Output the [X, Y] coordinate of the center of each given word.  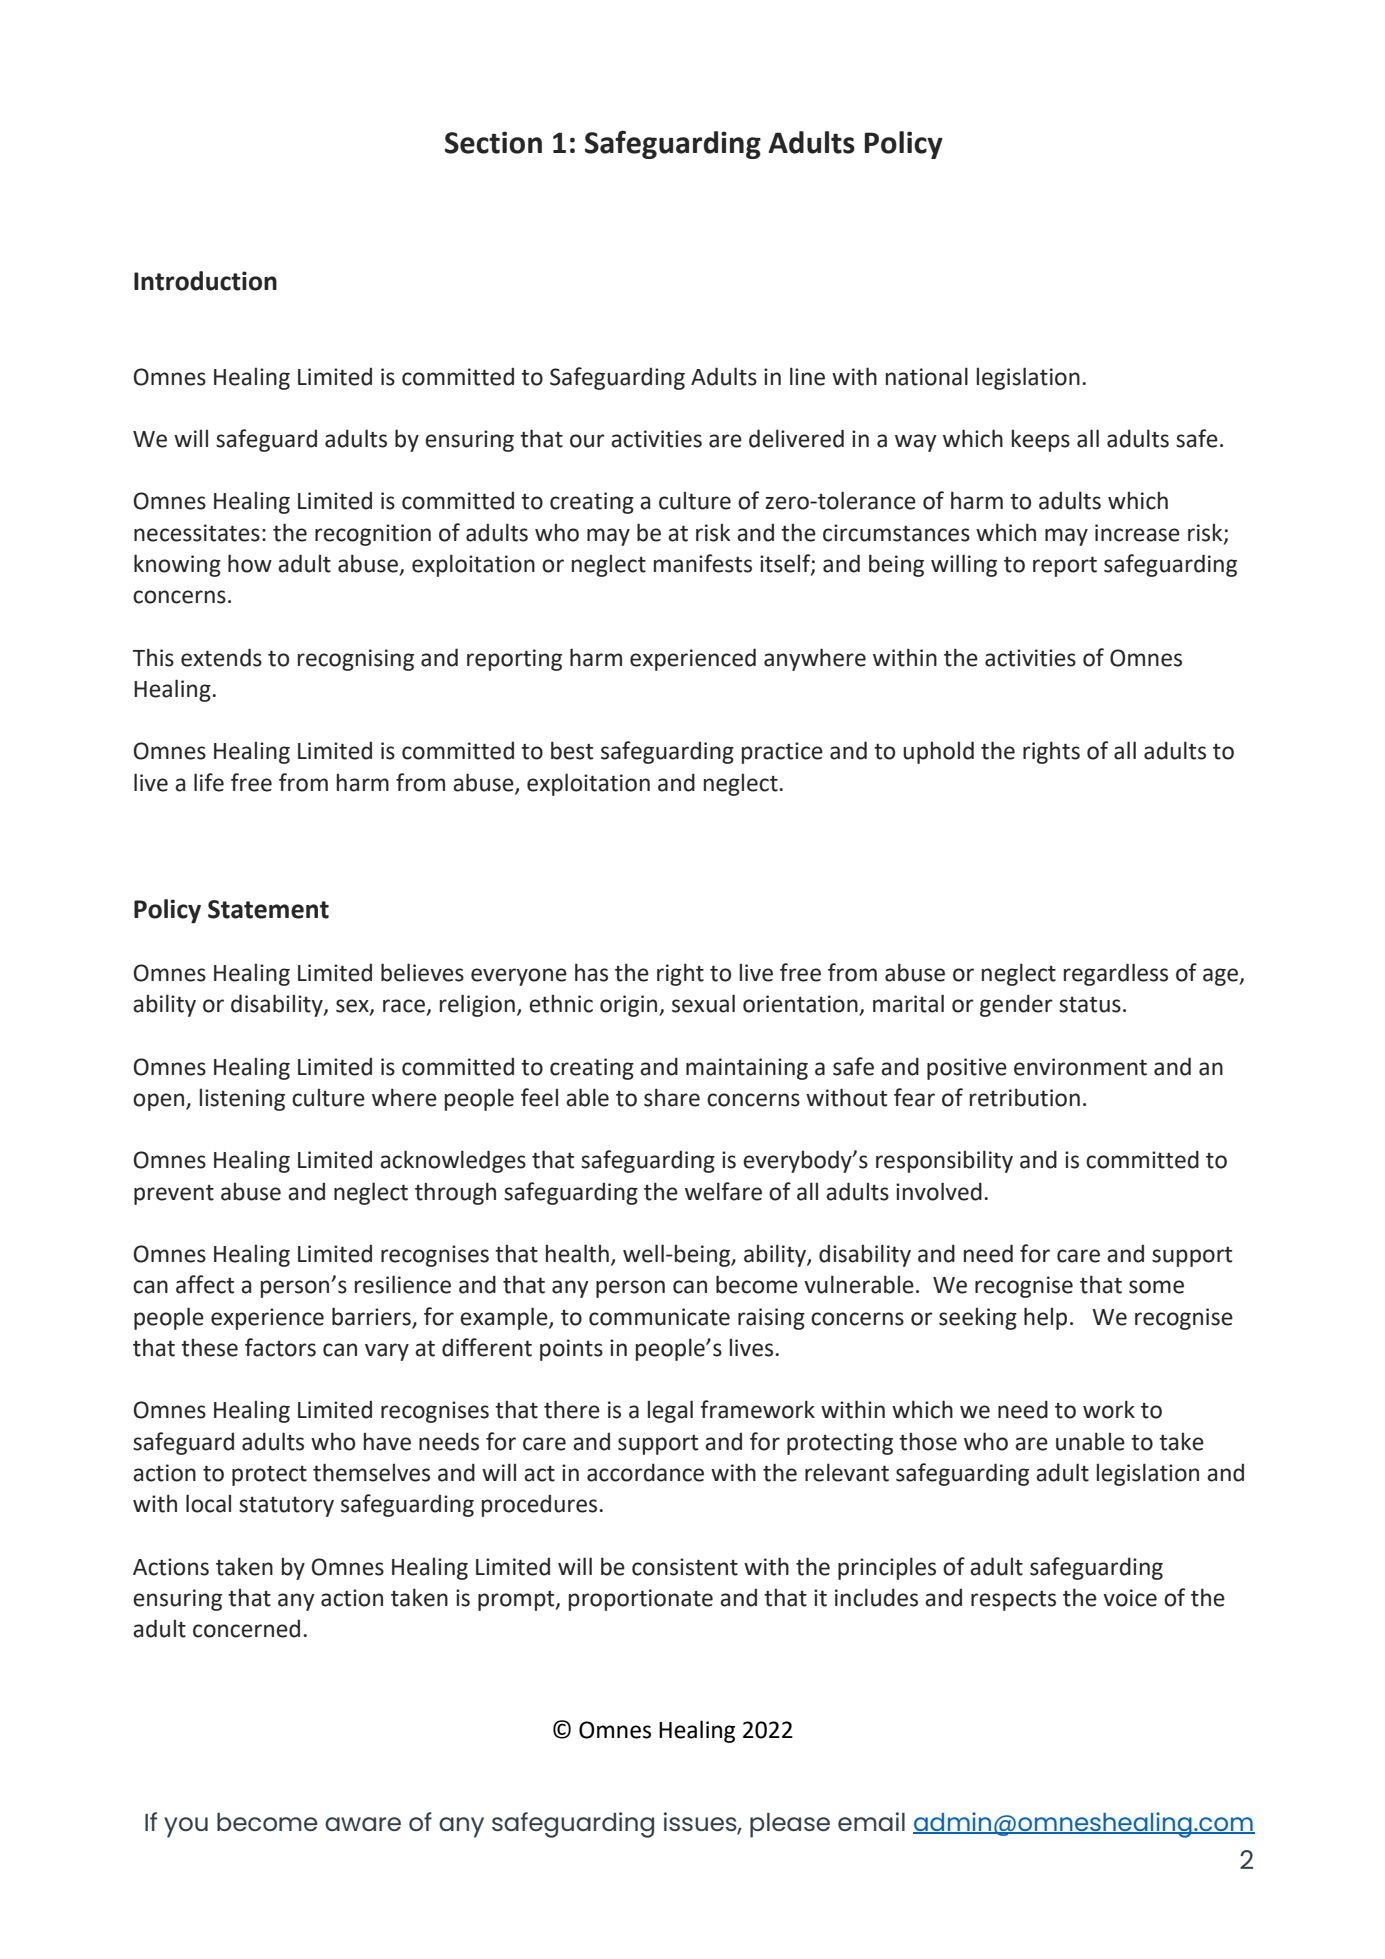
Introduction [205, 281]
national [927, 376]
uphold [938, 752]
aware [363, 1824]
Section [493, 142]
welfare [723, 1191]
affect [205, 1284]
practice [782, 753]
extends [221, 657]
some [1156, 1287]
